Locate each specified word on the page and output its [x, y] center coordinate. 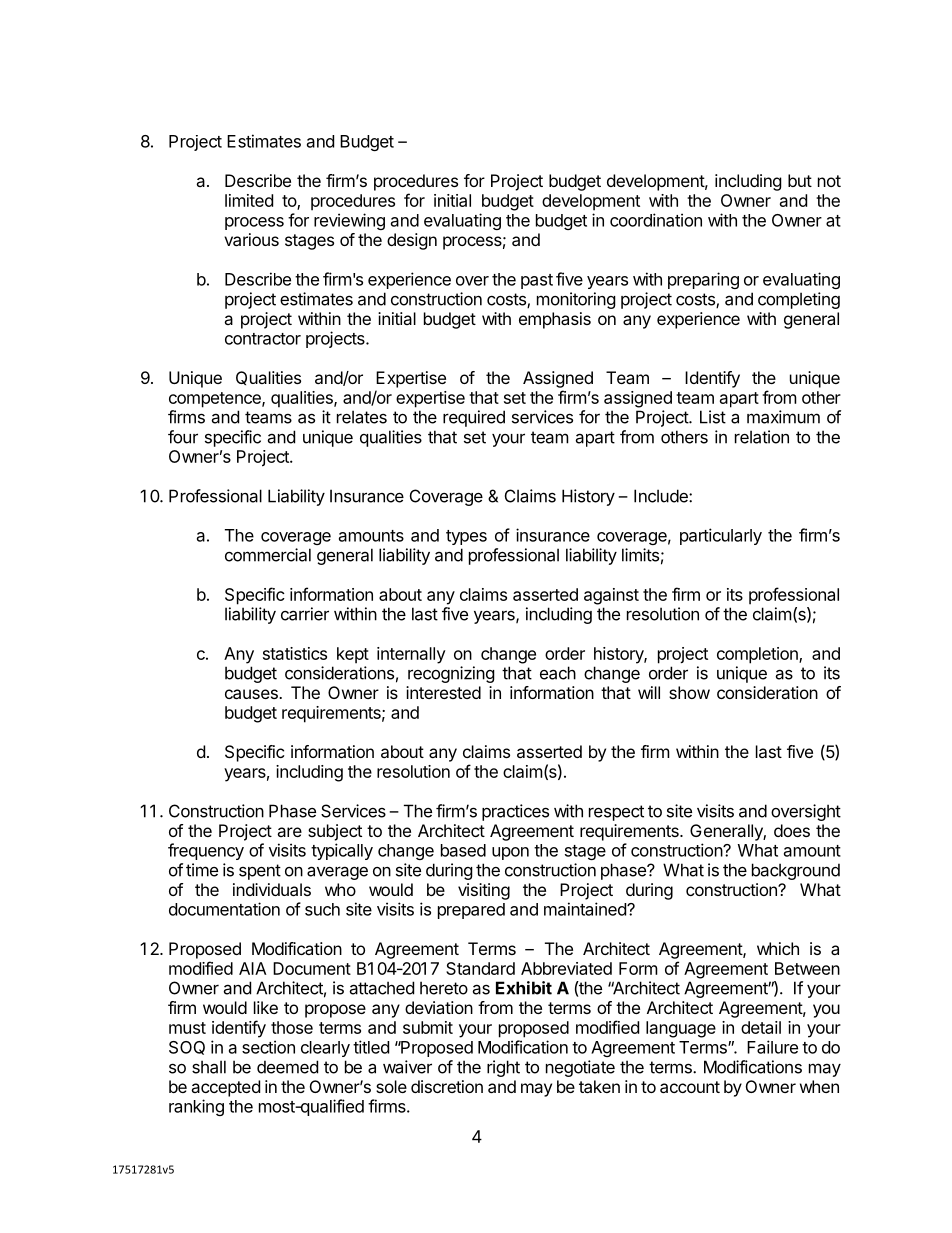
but [800, 180]
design [412, 241]
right [503, 1068]
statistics [295, 653]
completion [758, 655]
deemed [287, 1067]
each [558, 673]
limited [249, 200]
